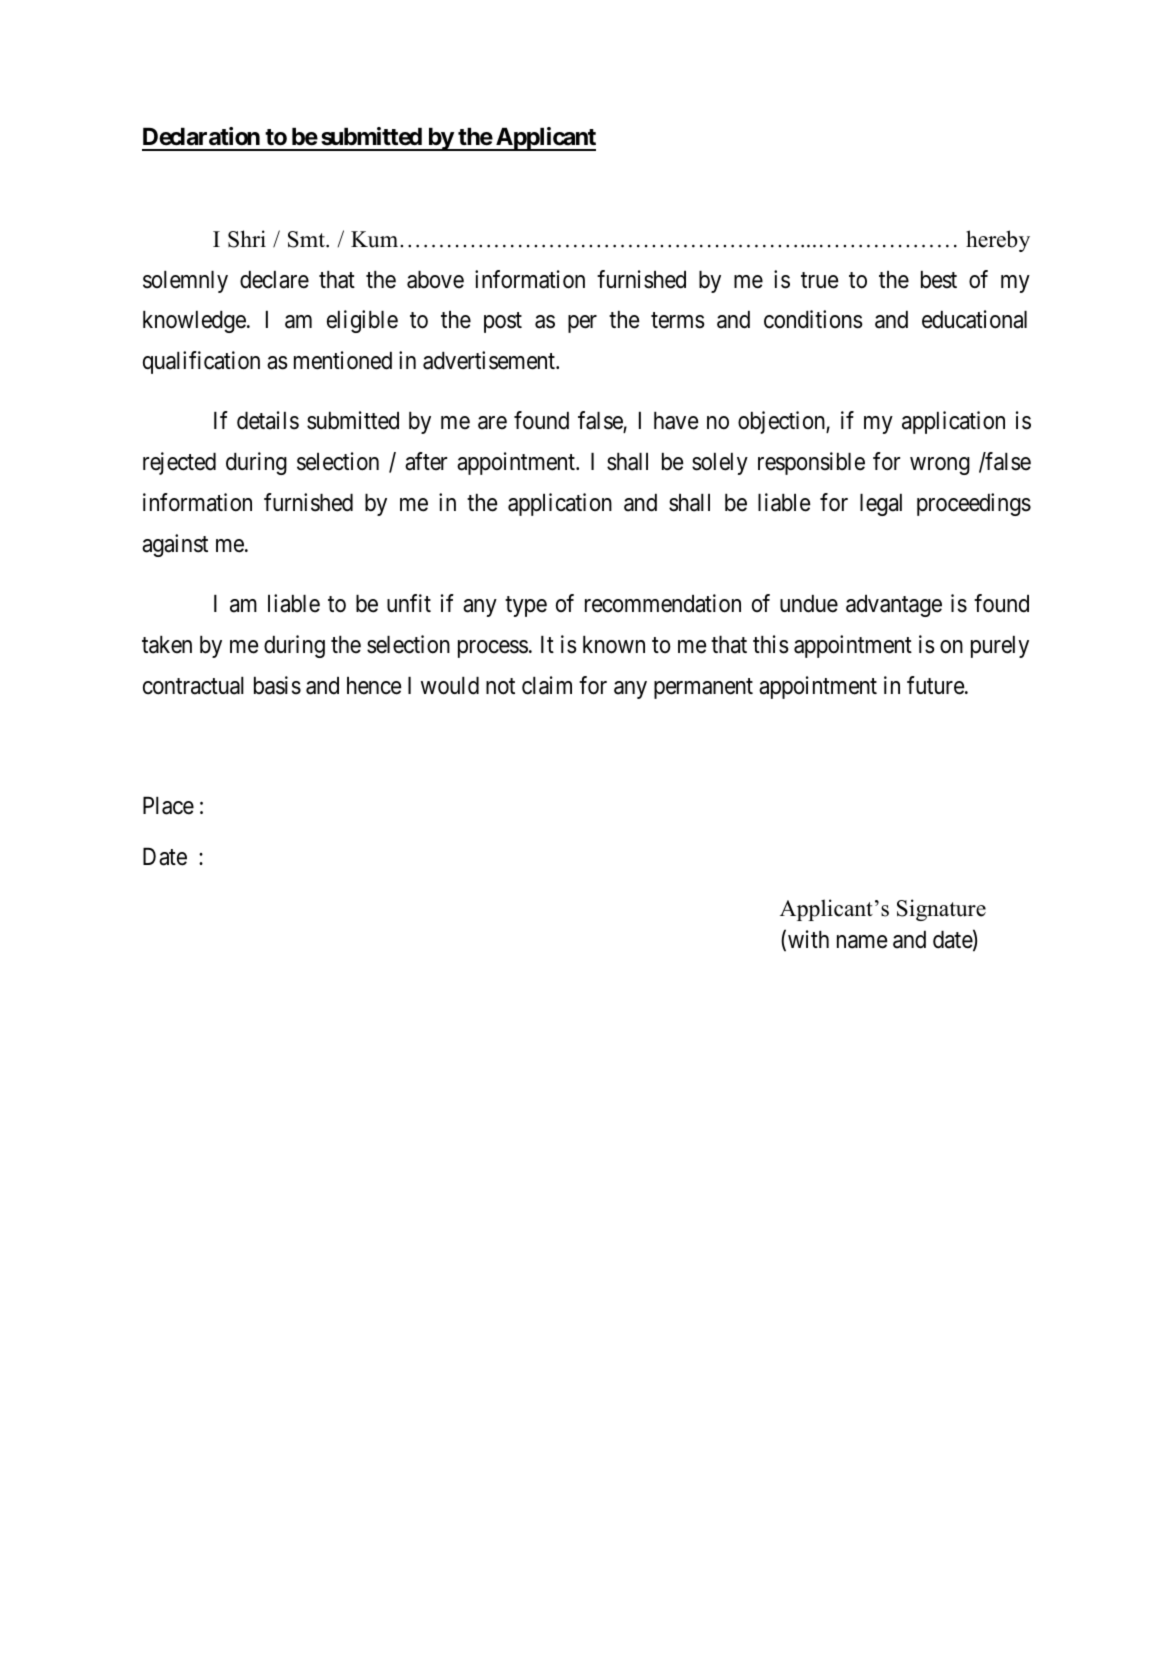 The height and width of the screenshot is (1657, 1172). Describe the element at coordinates (274, 280) in the screenshot. I see `declare` at that location.
